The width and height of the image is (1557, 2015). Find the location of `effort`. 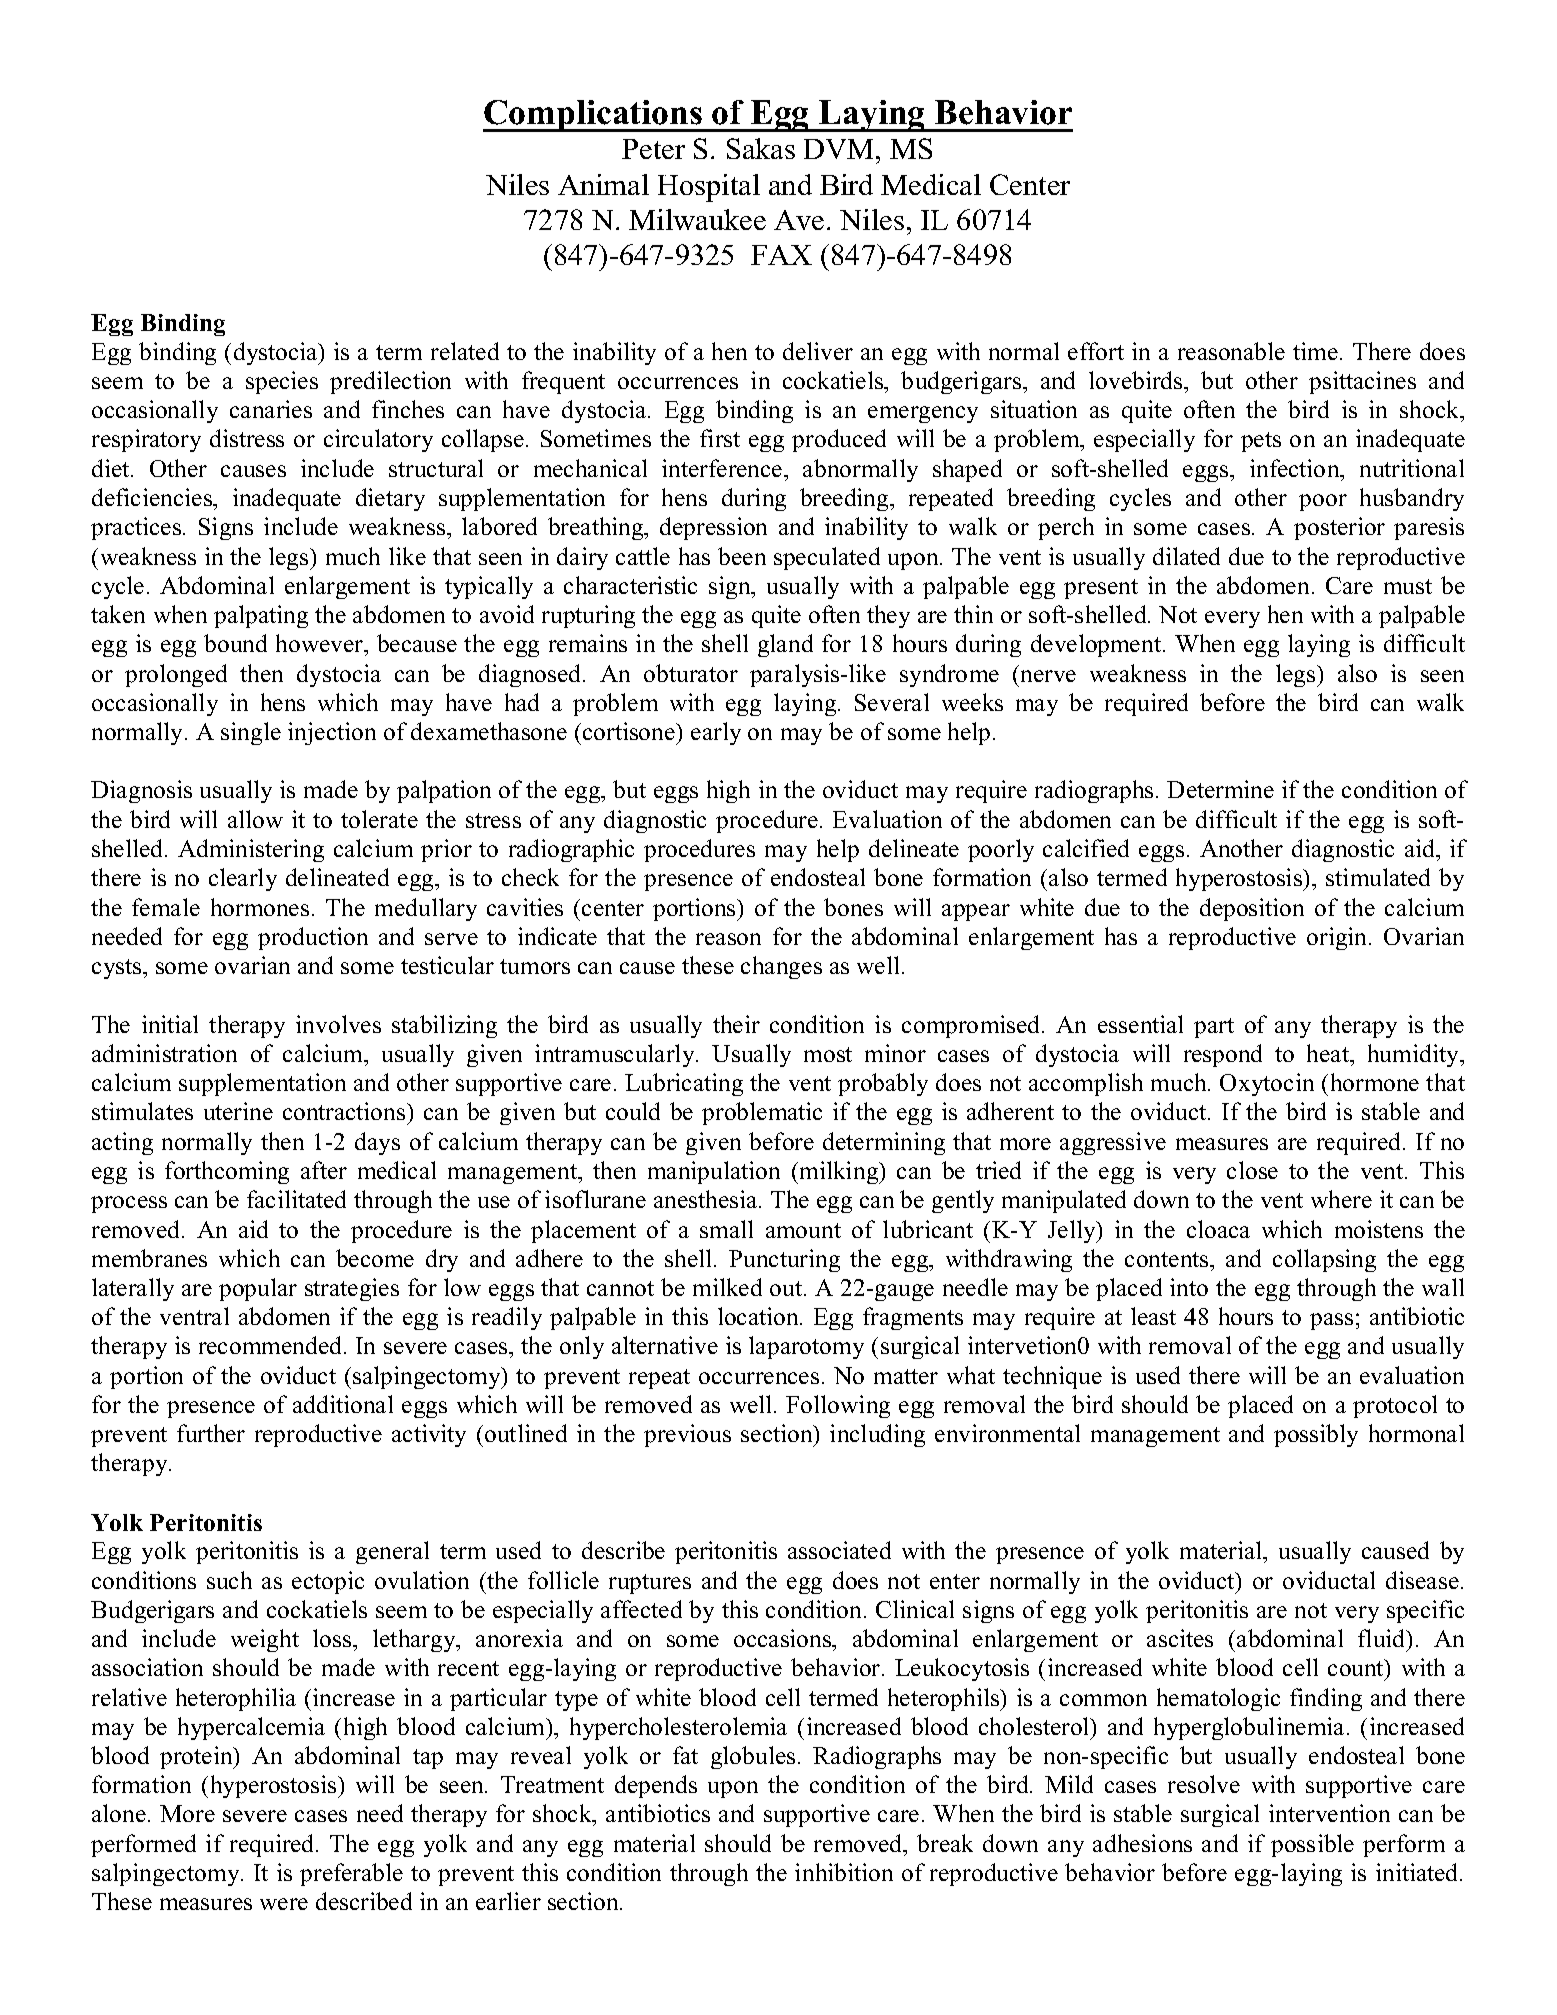

effort is located at coordinates (1096, 351).
